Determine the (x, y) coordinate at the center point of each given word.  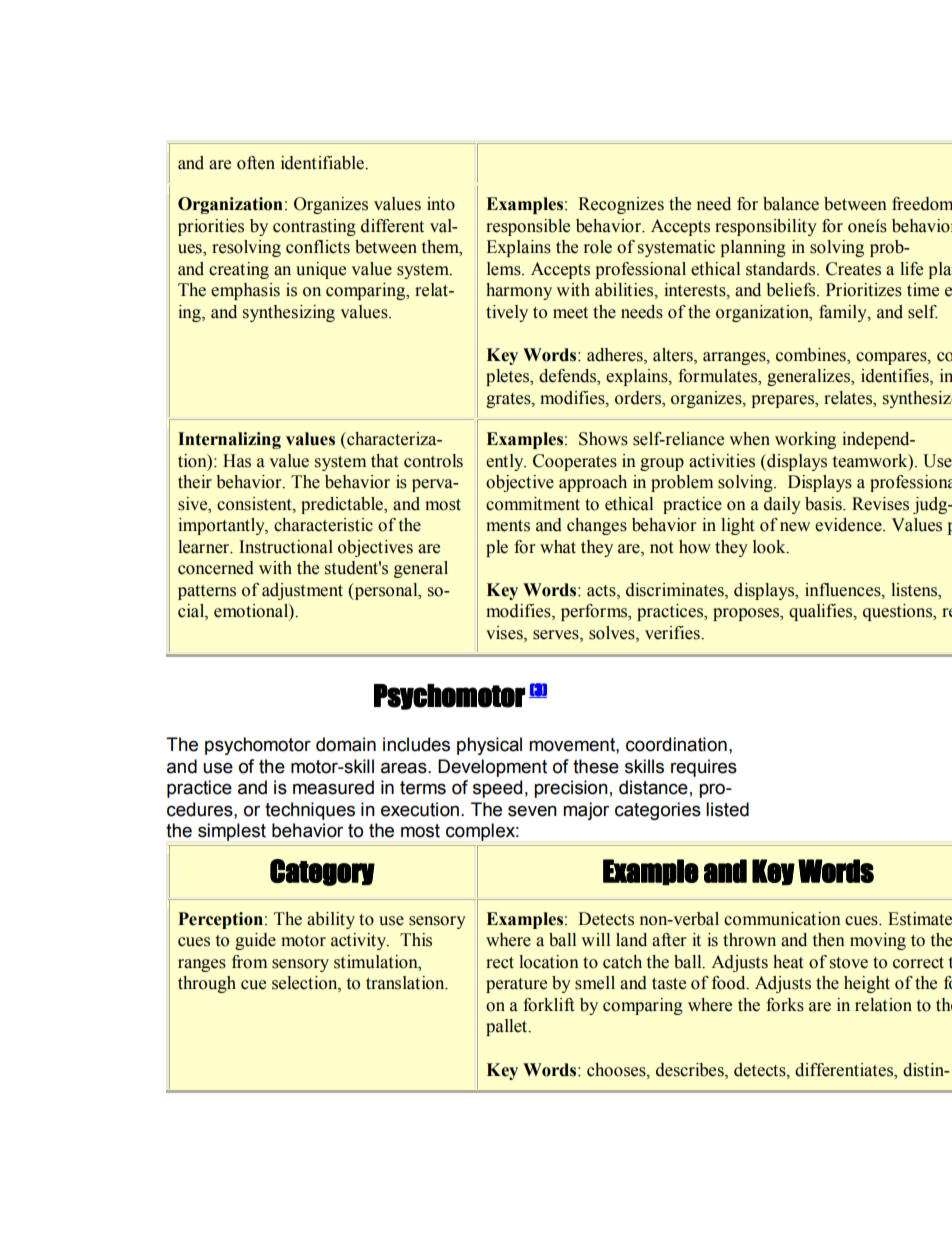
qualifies (822, 612)
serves (557, 636)
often (256, 163)
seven (532, 811)
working (805, 440)
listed (727, 809)
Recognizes (621, 205)
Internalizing (229, 440)
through (207, 984)
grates (509, 400)
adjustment (302, 591)
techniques (310, 811)
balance (791, 204)
